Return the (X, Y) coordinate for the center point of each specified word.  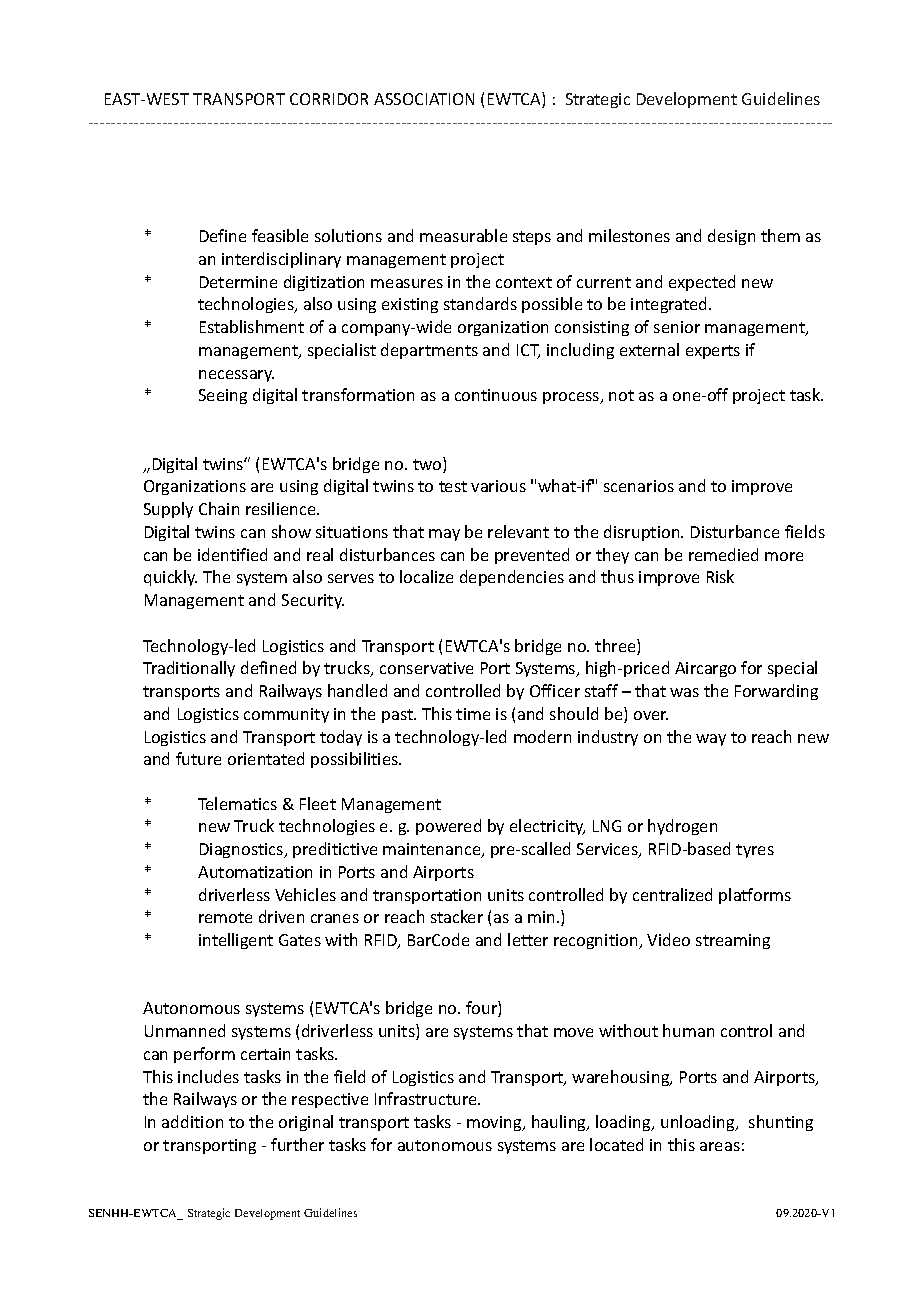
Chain (219, 508)
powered (448, 827)
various (498, 486)
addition (192, 1121)
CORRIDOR (329, 99)
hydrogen (682, 827)
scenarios (639, 486)
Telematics (237, 803)
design (731, 237)
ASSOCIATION (424, 99)
